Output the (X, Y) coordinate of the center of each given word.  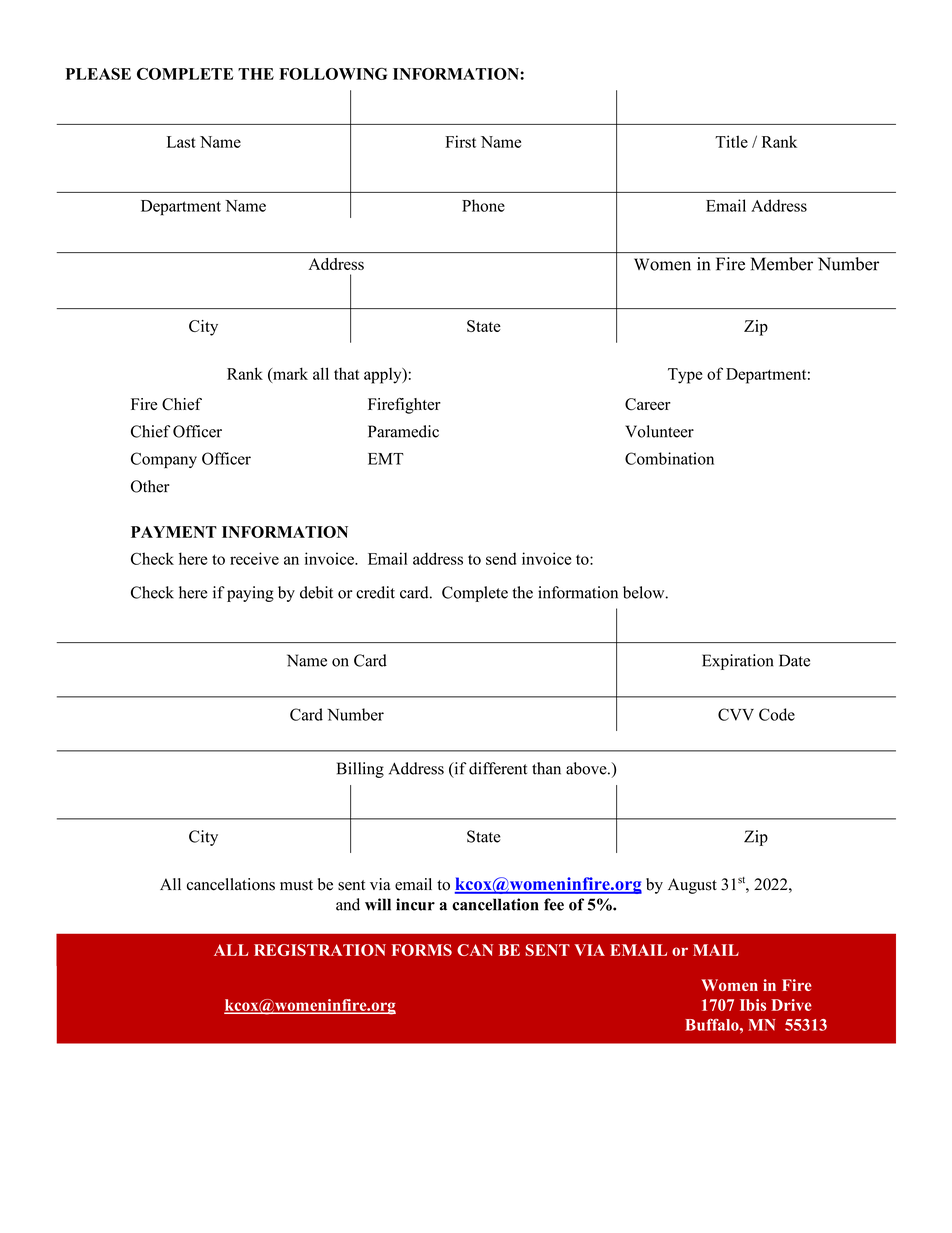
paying (250, 594)
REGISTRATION (320, 950)
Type (685, 376)
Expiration (737, 662)
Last (181, 142)
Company (164, 460)
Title (731, 141)
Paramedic (403, 431)
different (498, 768)
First (460, 141)
